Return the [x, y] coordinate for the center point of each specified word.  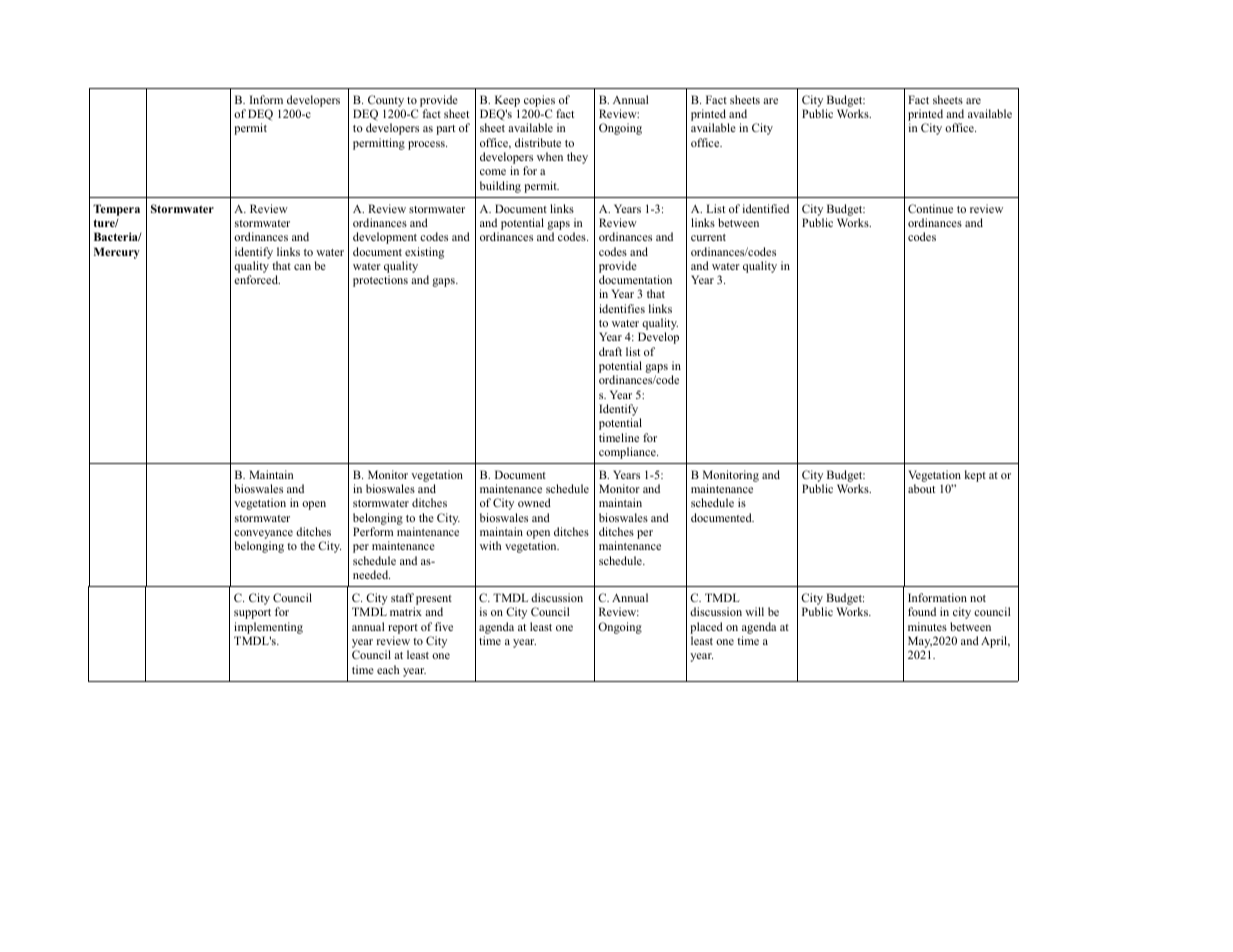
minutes [927, 626]
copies [539, 101]
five [444, 626]
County [386, 101]
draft [610, 351]
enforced [257, 279]
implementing [268, 628]
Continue [930, 208]
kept [975, 476]
